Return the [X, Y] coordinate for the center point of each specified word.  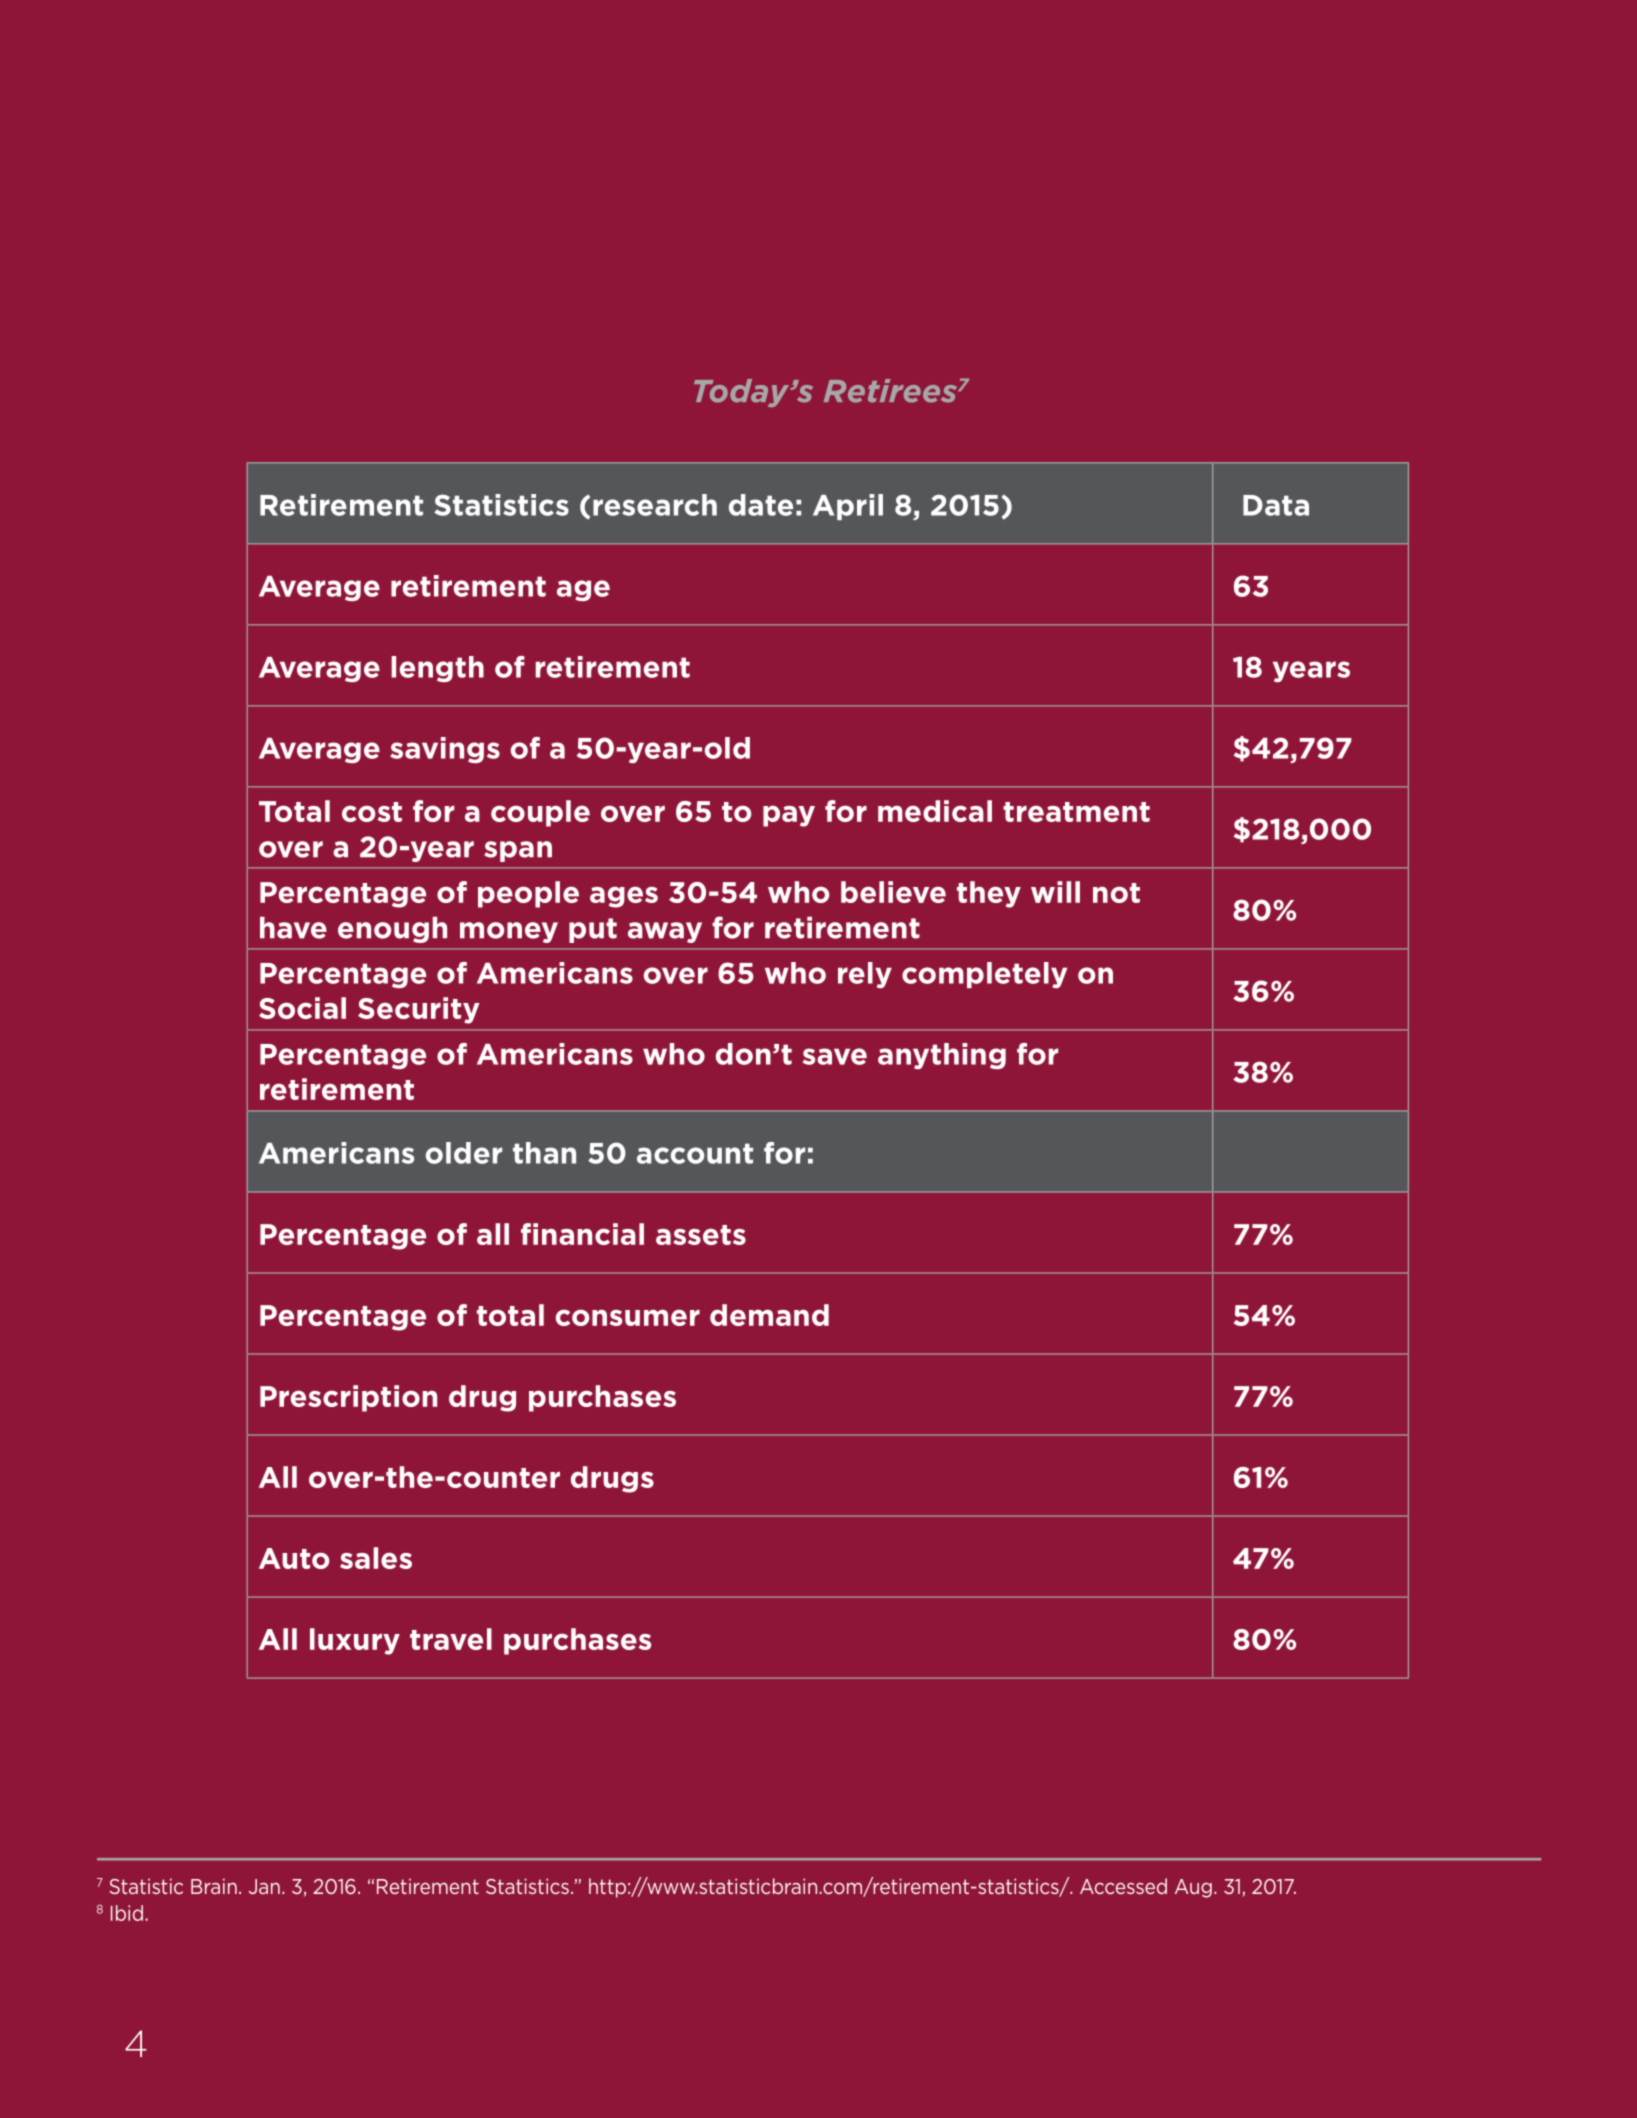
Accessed [1123, 1886]
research [655, 505]
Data [1276, 505]
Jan [264, 1886]
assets [701, 1235]
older [464, 1153]
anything [942, 1056]
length [437, 669]
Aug [1193, 1888]
